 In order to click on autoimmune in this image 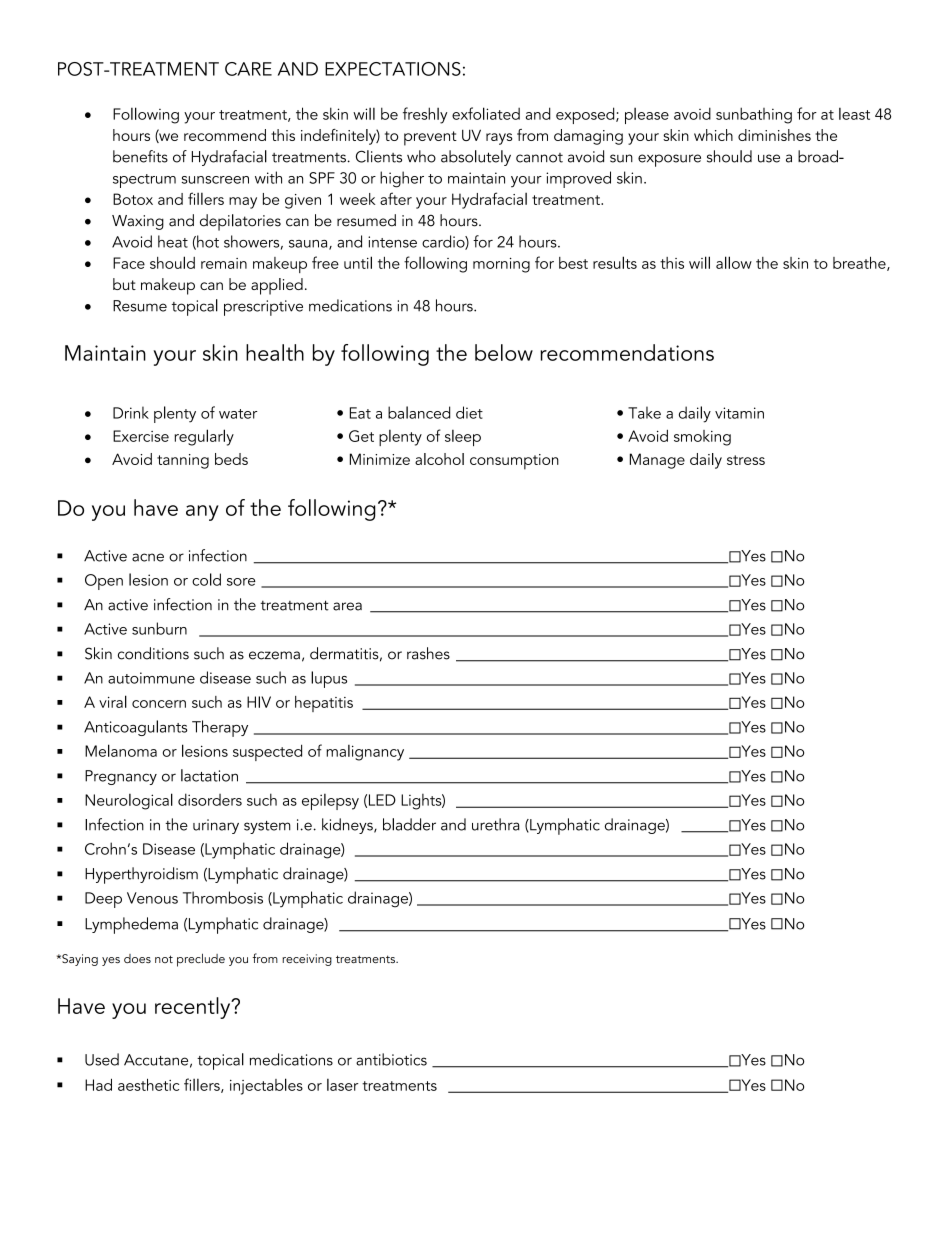, I will do `click(151, 678)`.
